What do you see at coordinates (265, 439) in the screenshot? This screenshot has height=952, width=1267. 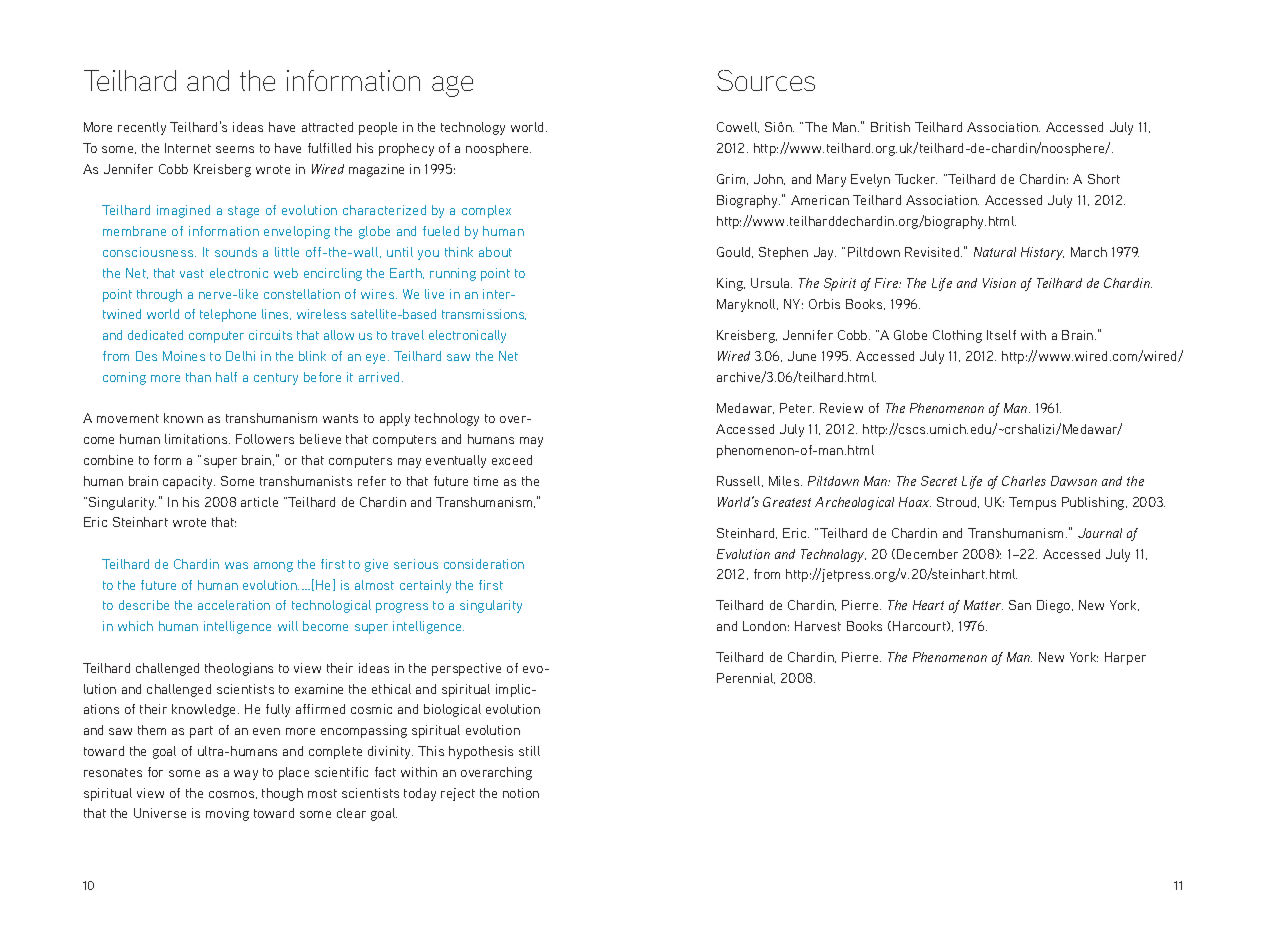 I see `Followers` at bounding box center [265, 439].
